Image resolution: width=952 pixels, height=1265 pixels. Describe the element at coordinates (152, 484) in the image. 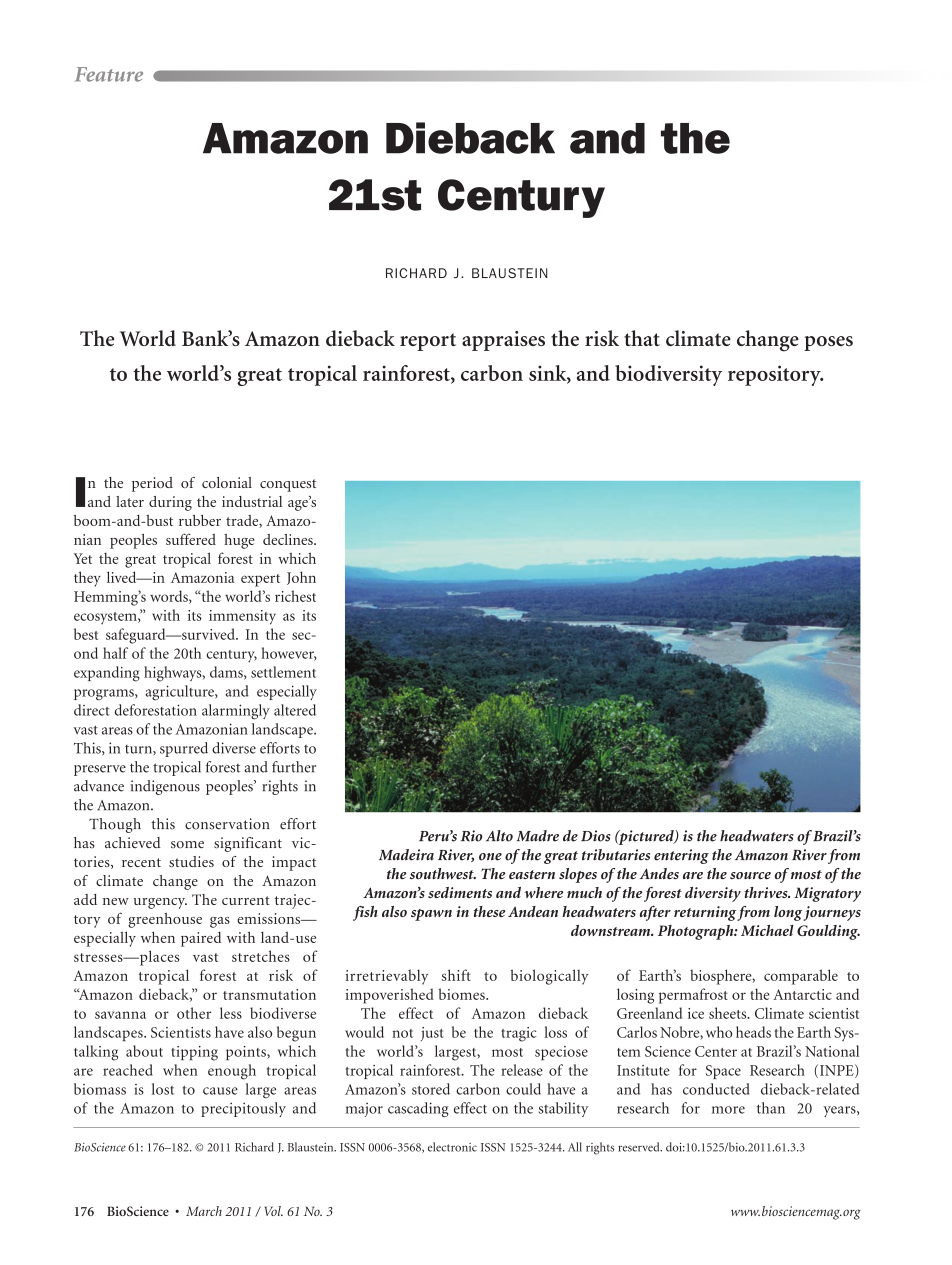

I see `period` at that location.
